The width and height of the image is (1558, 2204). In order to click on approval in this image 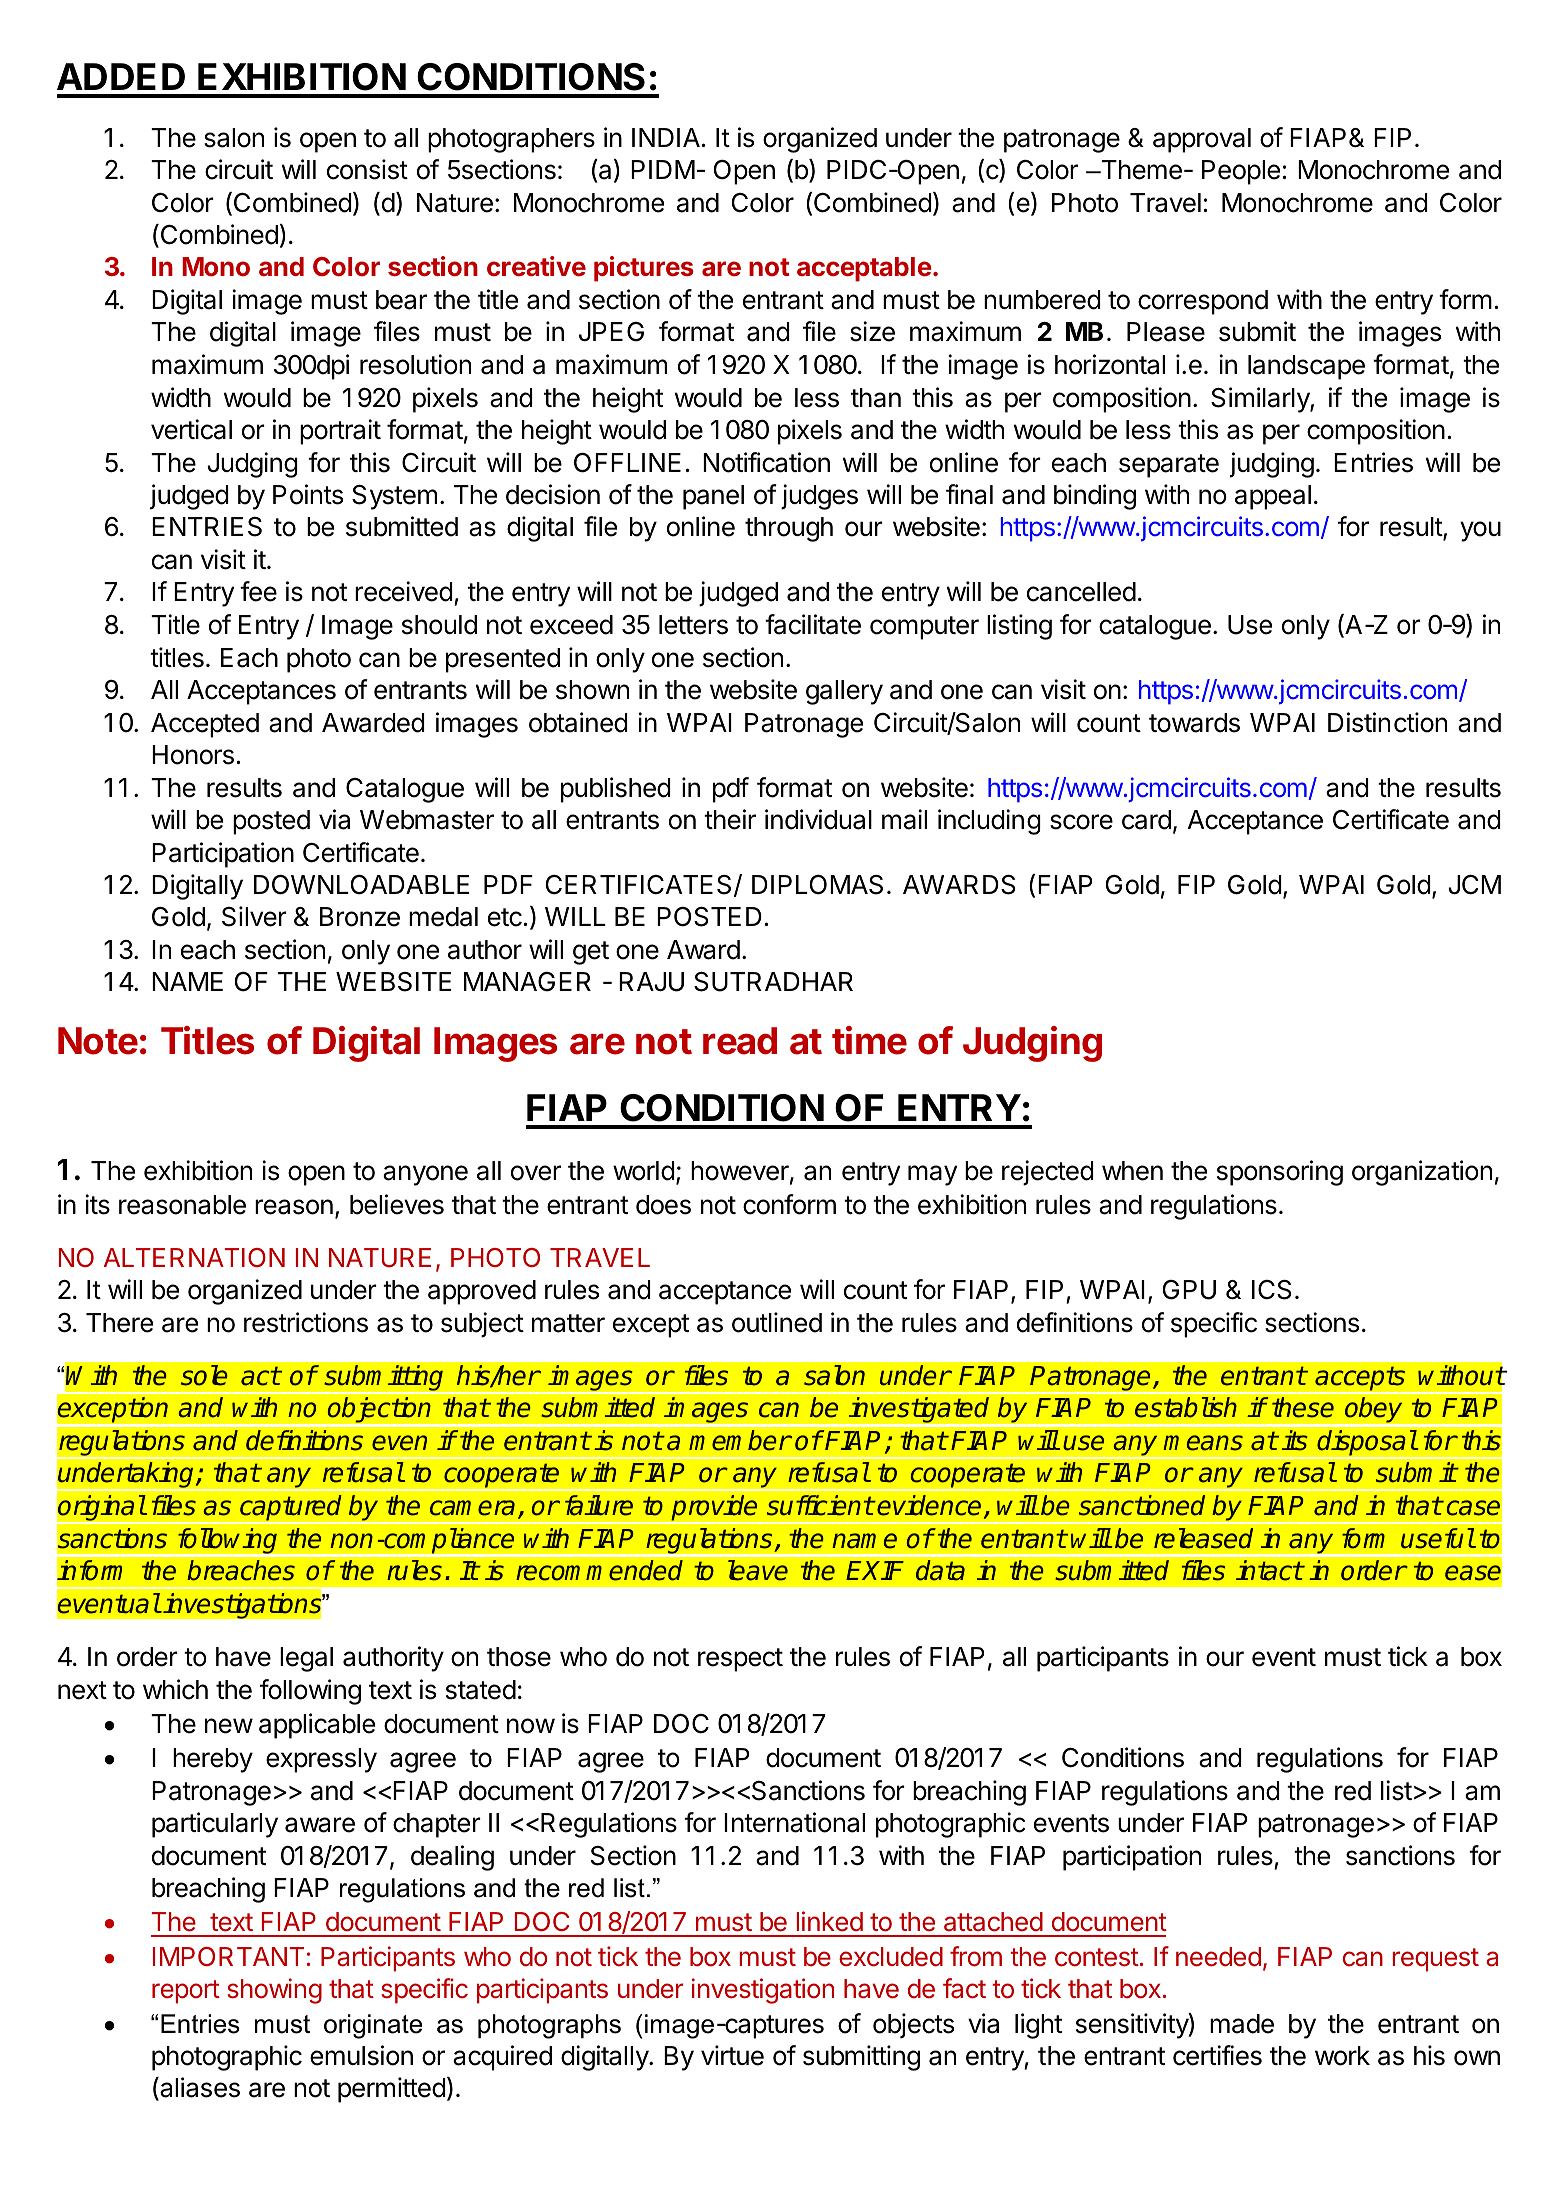, I will do `click(1202, 140)`.
